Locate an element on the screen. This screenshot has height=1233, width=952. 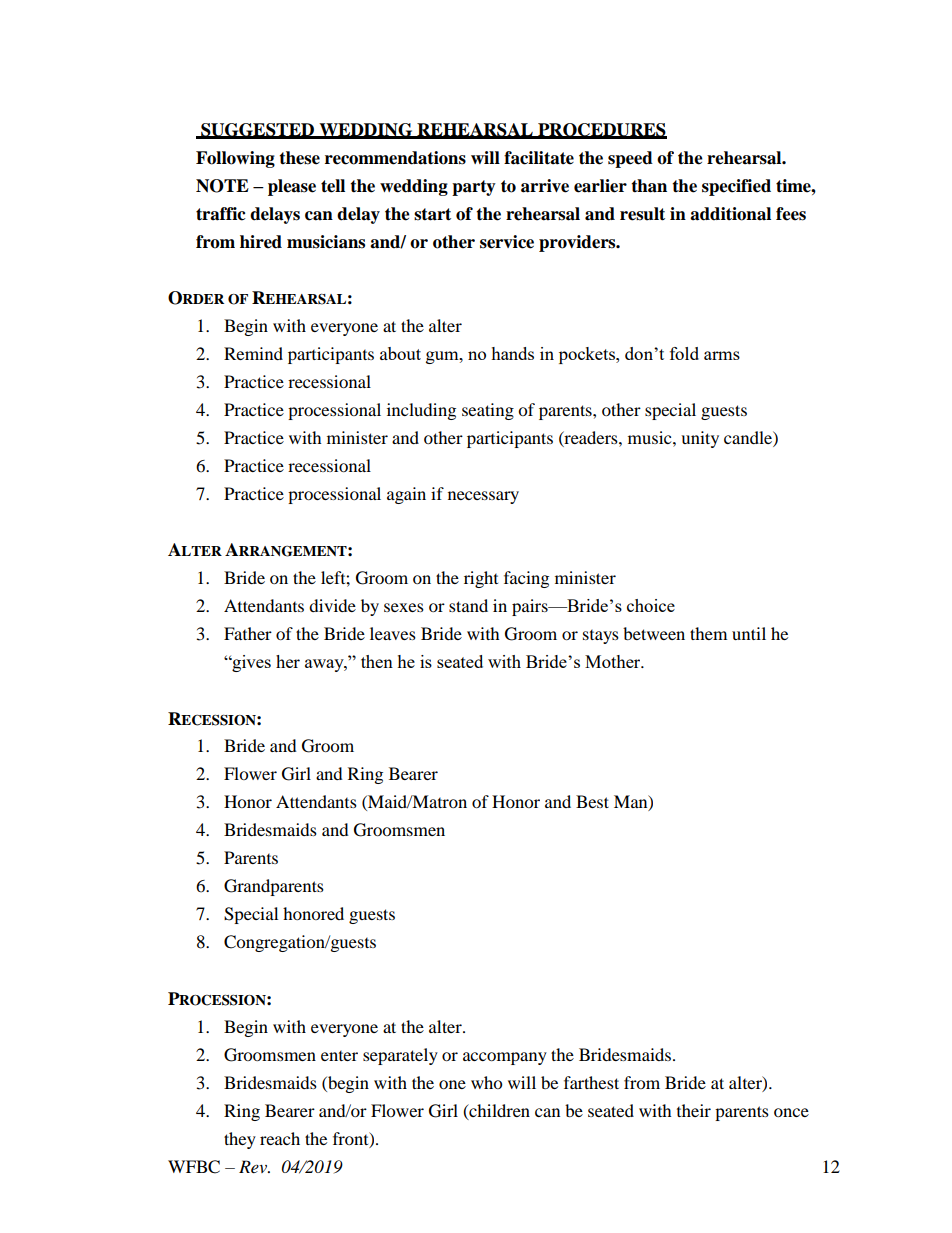
necessary is located at coordinates (483, 497).
